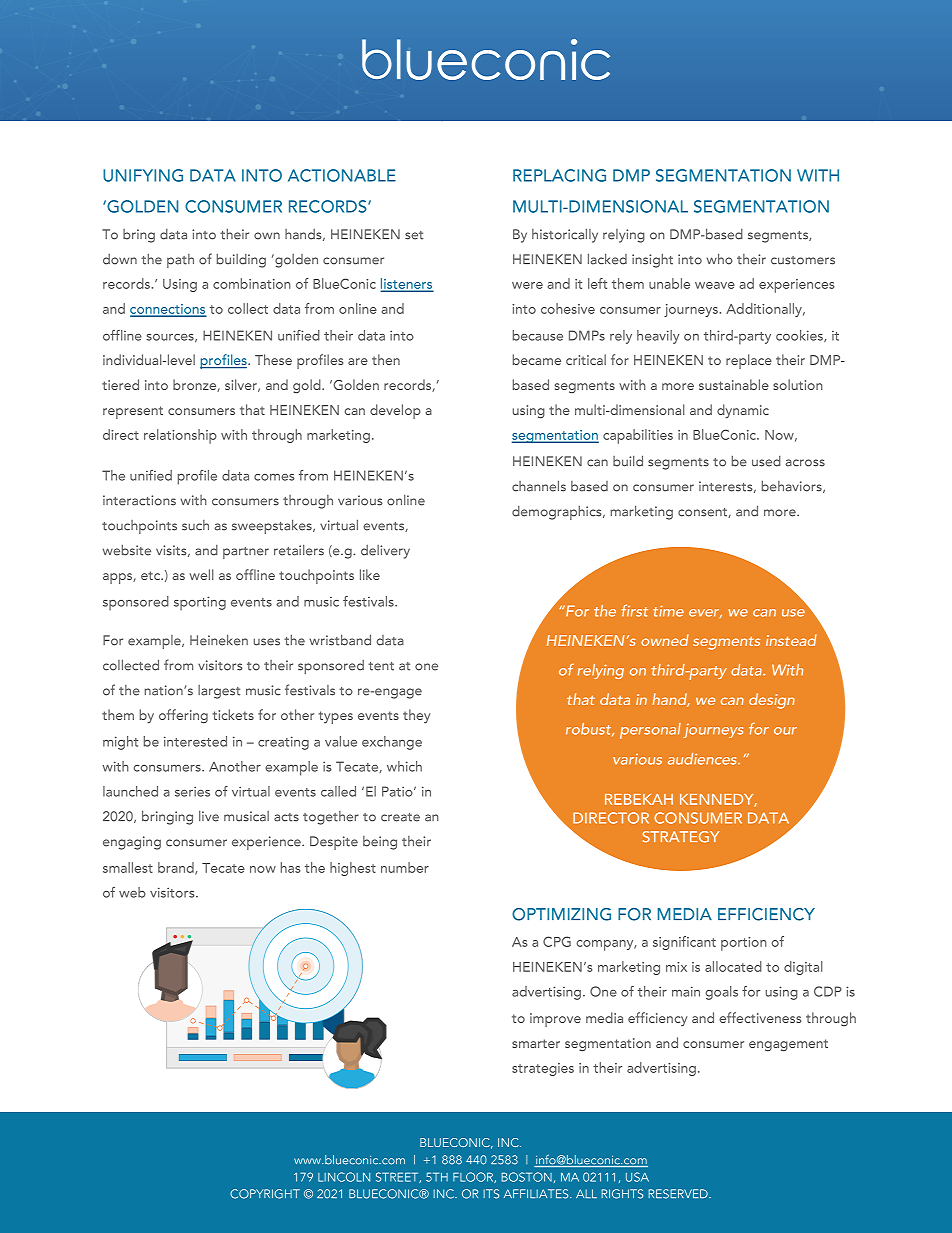 This page has width=952, height=1233. What do you see at coordinates (143, 175) in the page?
I see `UNIFYING` at bounding box center [143, 175].
